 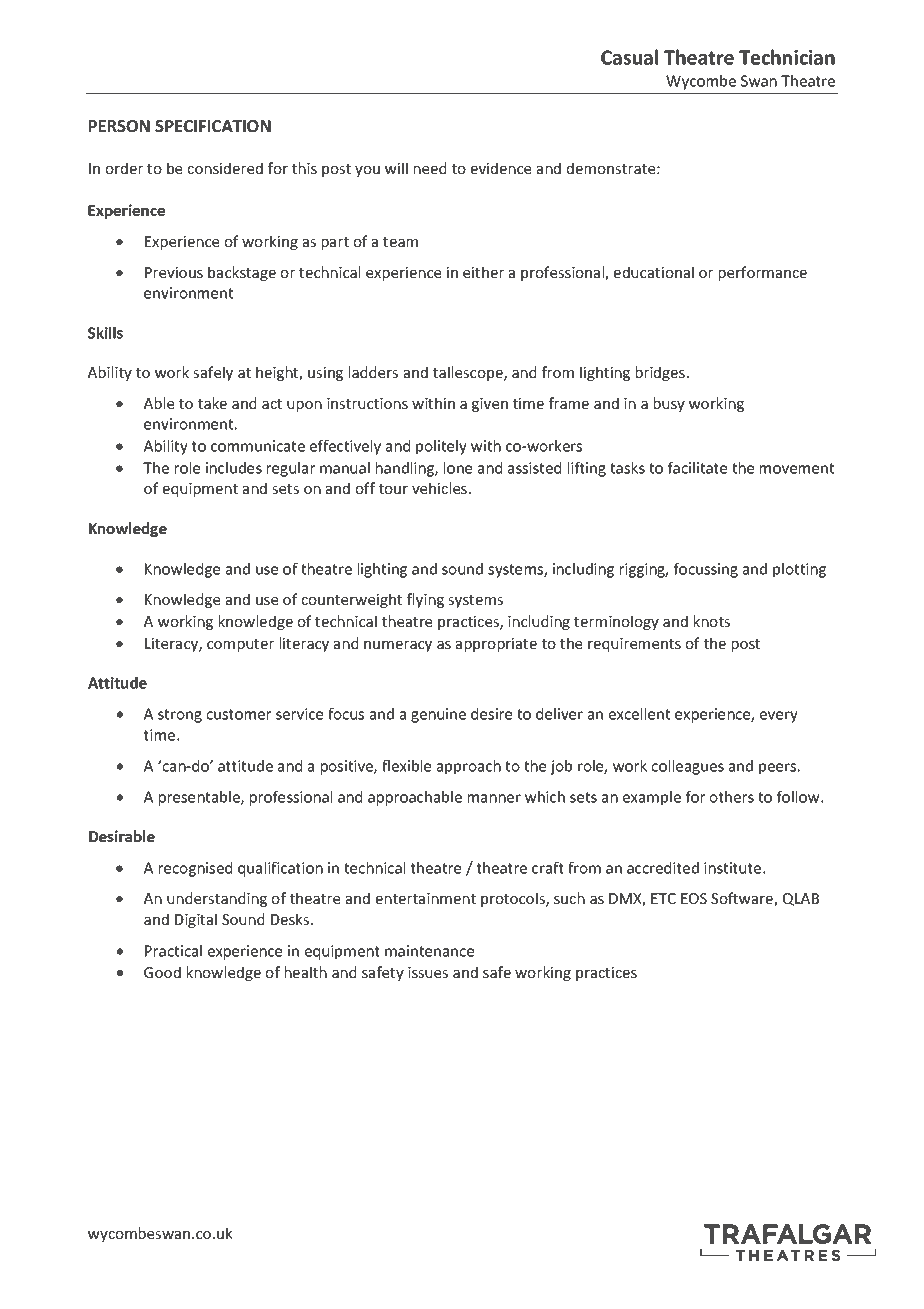 I want to click on facilitate, so click(x=697, y=468).
